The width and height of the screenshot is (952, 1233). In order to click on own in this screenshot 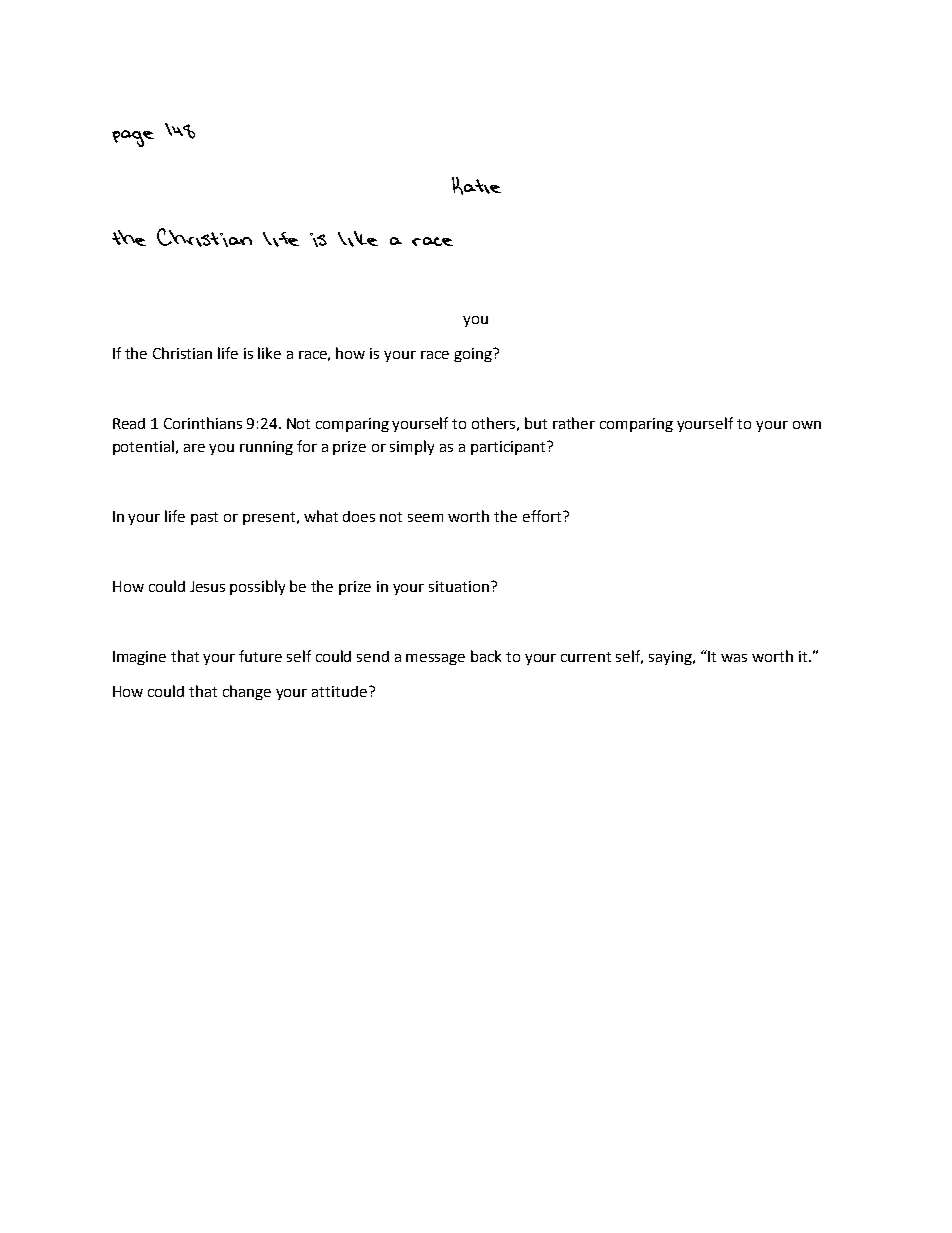, I will do `click(807, 425)`.
